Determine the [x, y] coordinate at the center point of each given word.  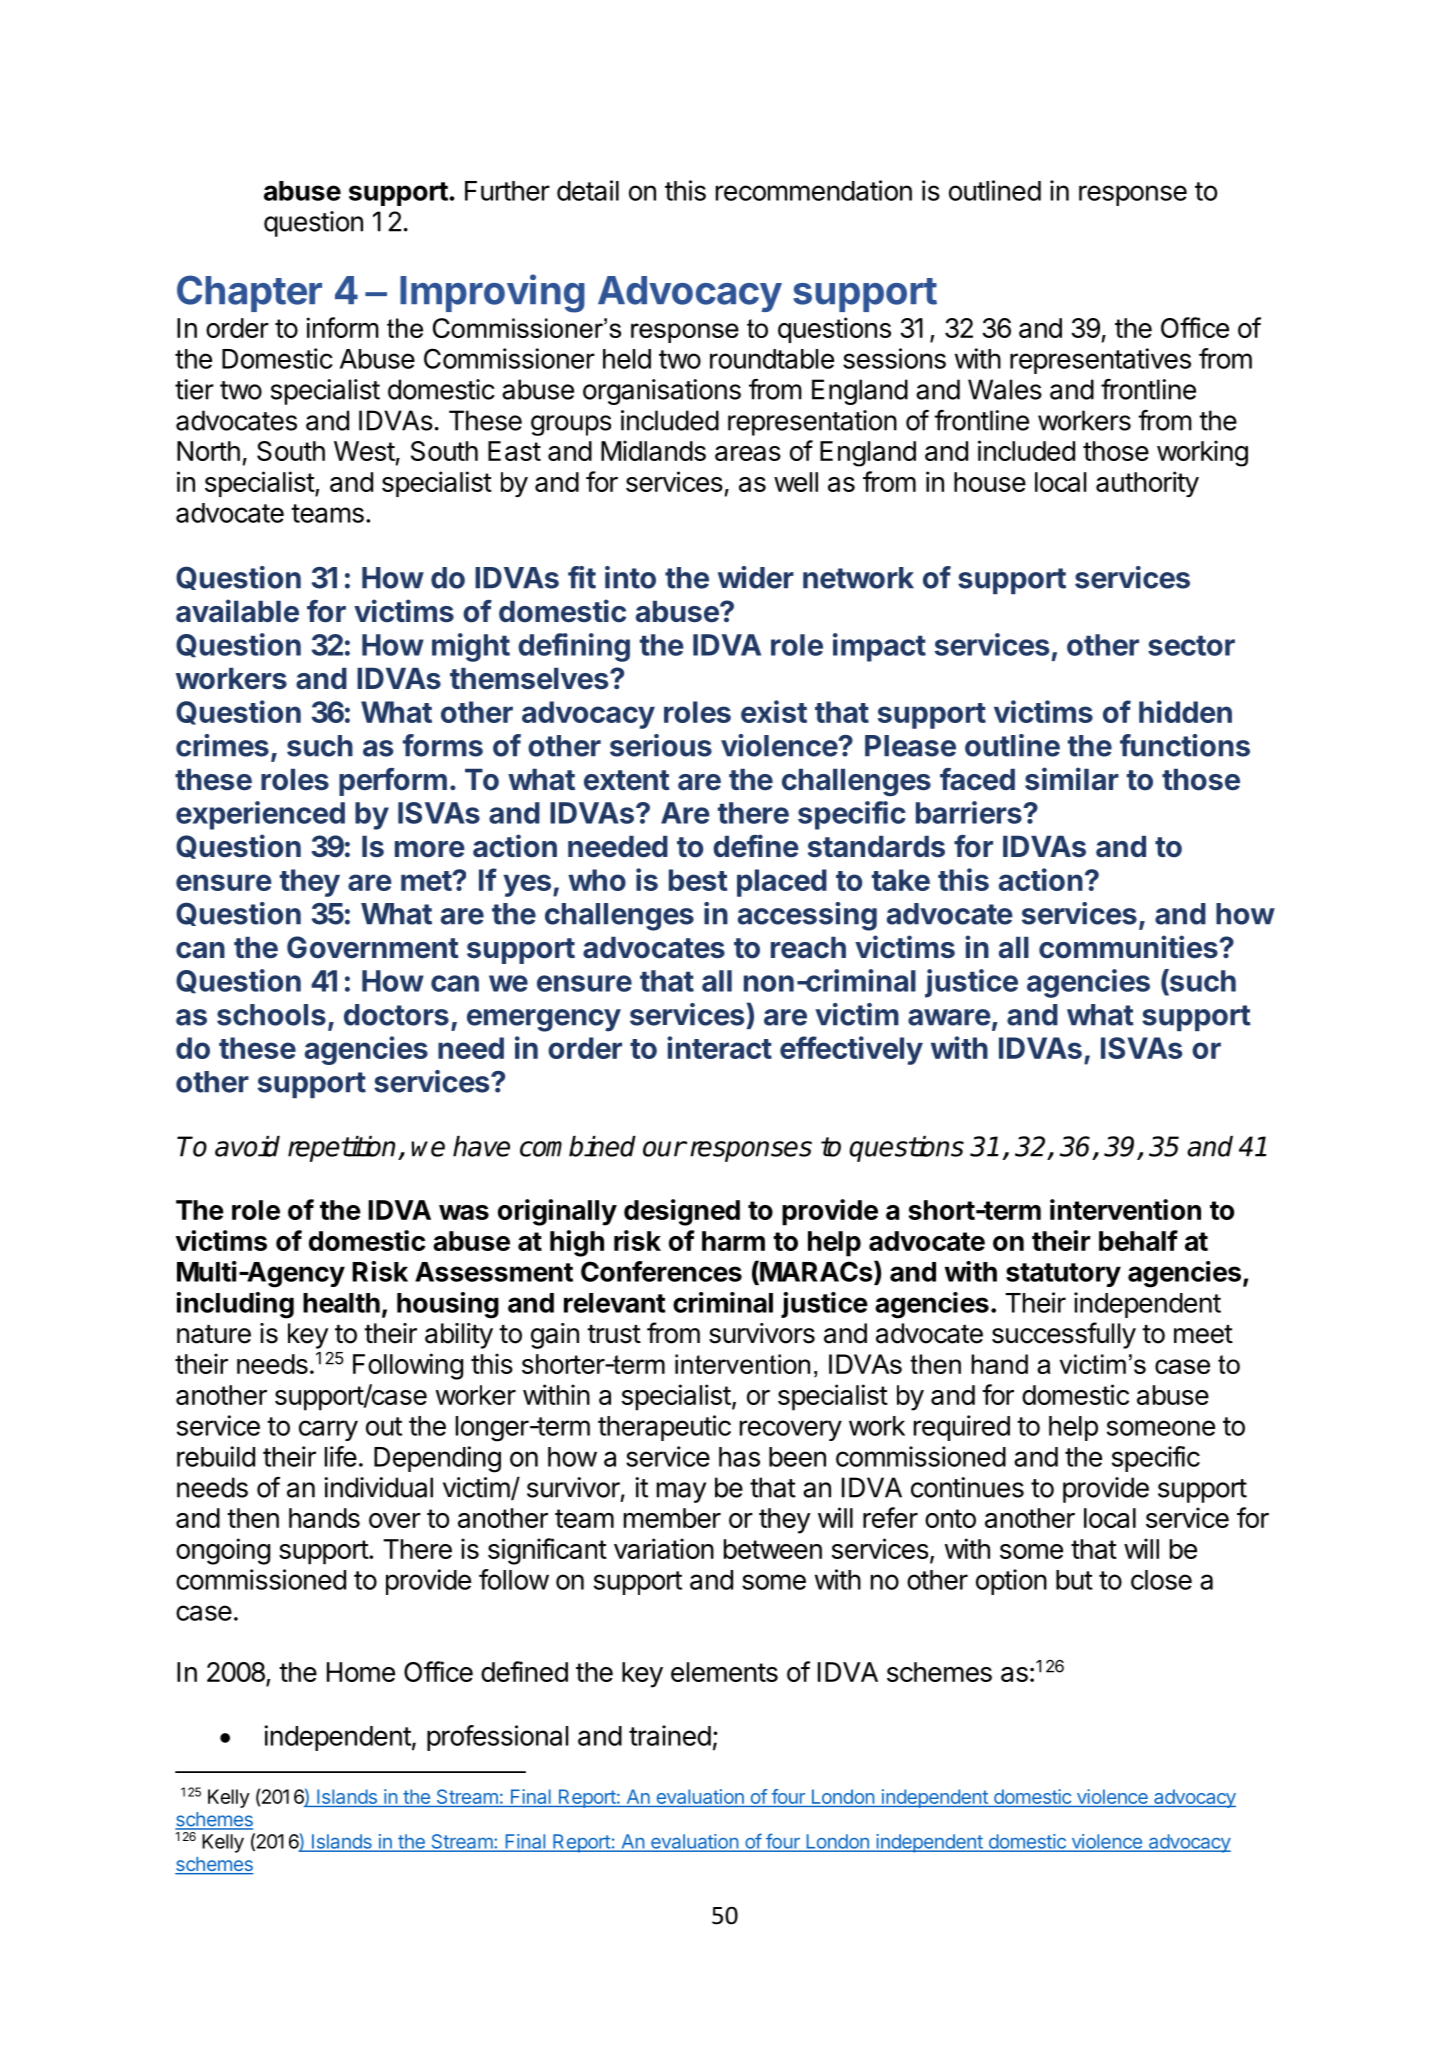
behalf [1138, 1240]
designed [682, 1212]
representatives [1100, 361]
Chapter [249, 293]
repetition [343, 1149]
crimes [222, 745]
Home [361, 1672]
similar [1072, 779]
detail [588, 190]
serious [661, 745]
